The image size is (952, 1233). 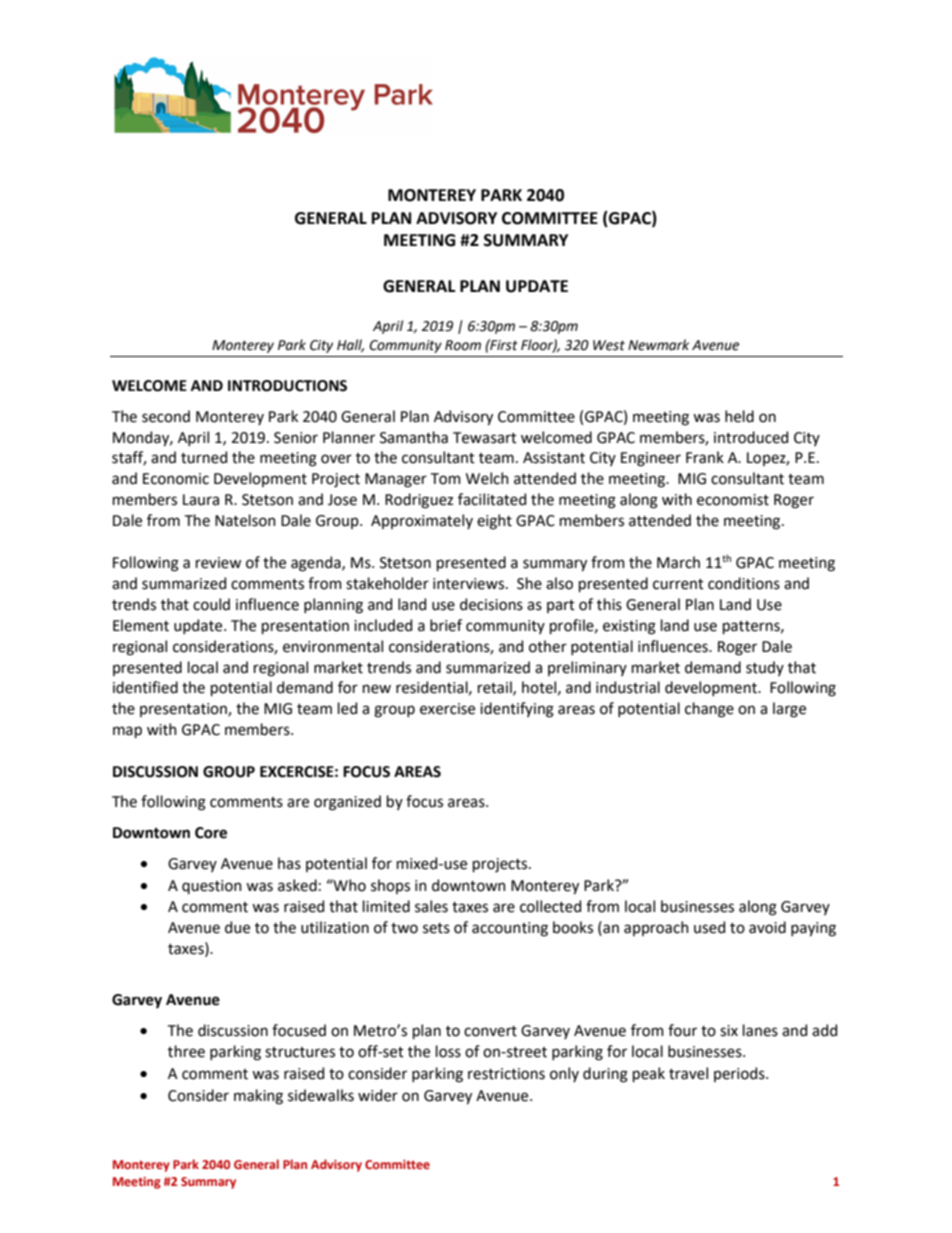 What do you see at coordinates (212, 887) in the document?
I see `question` at bounding box center [212, 887].
